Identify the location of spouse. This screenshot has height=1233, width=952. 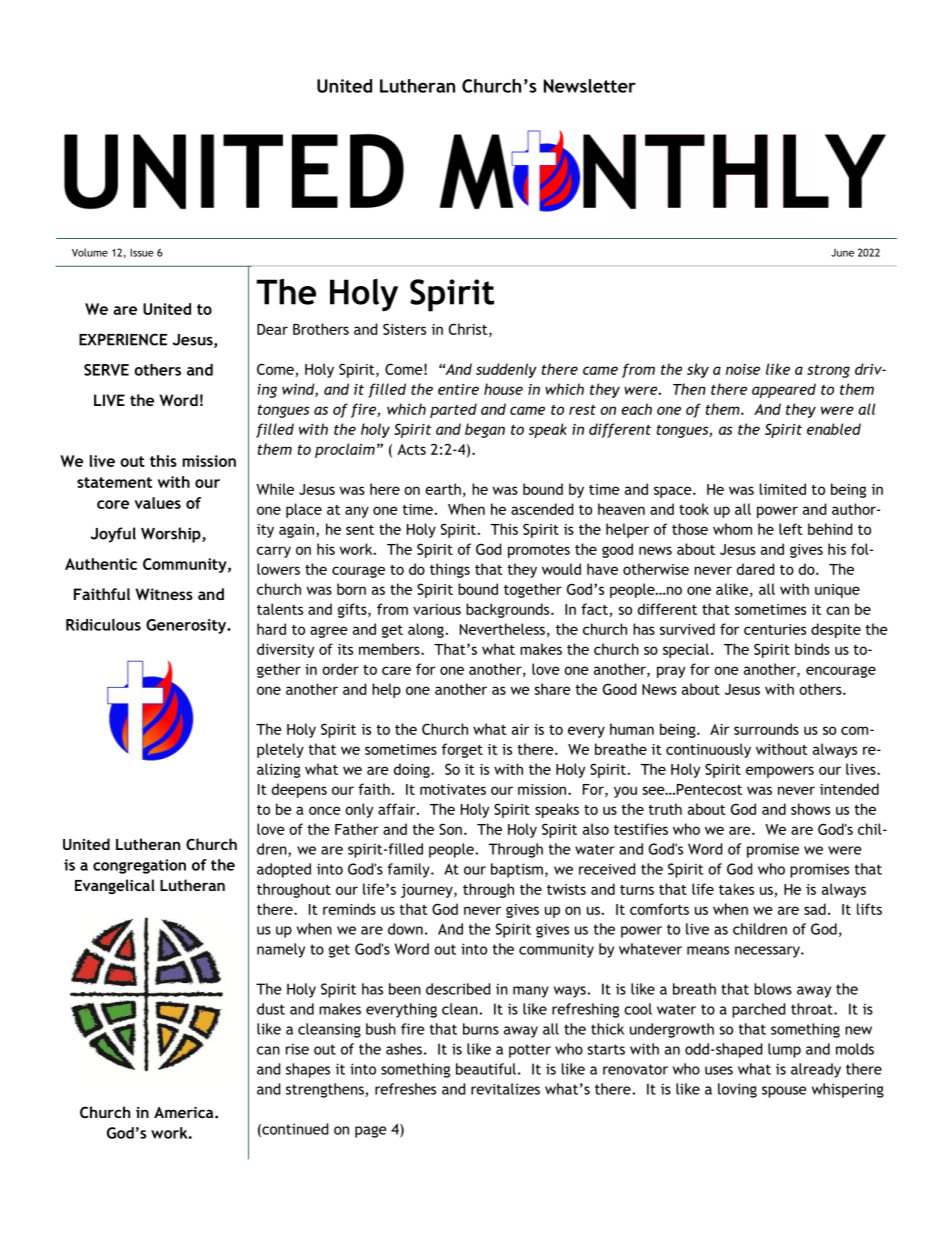
(784, 1092).
